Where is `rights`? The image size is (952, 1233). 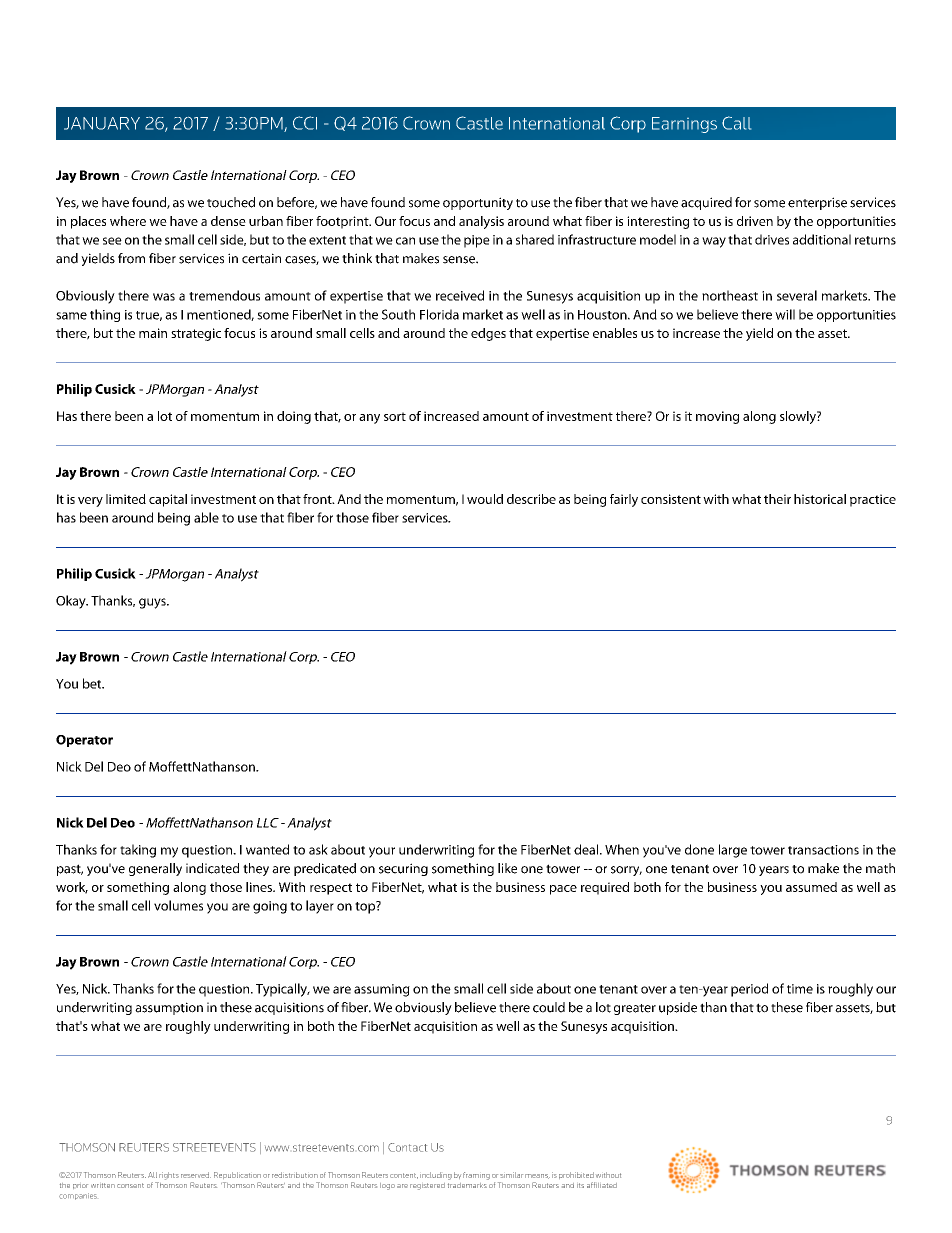 rights is located at coordinates (169, 1176).
